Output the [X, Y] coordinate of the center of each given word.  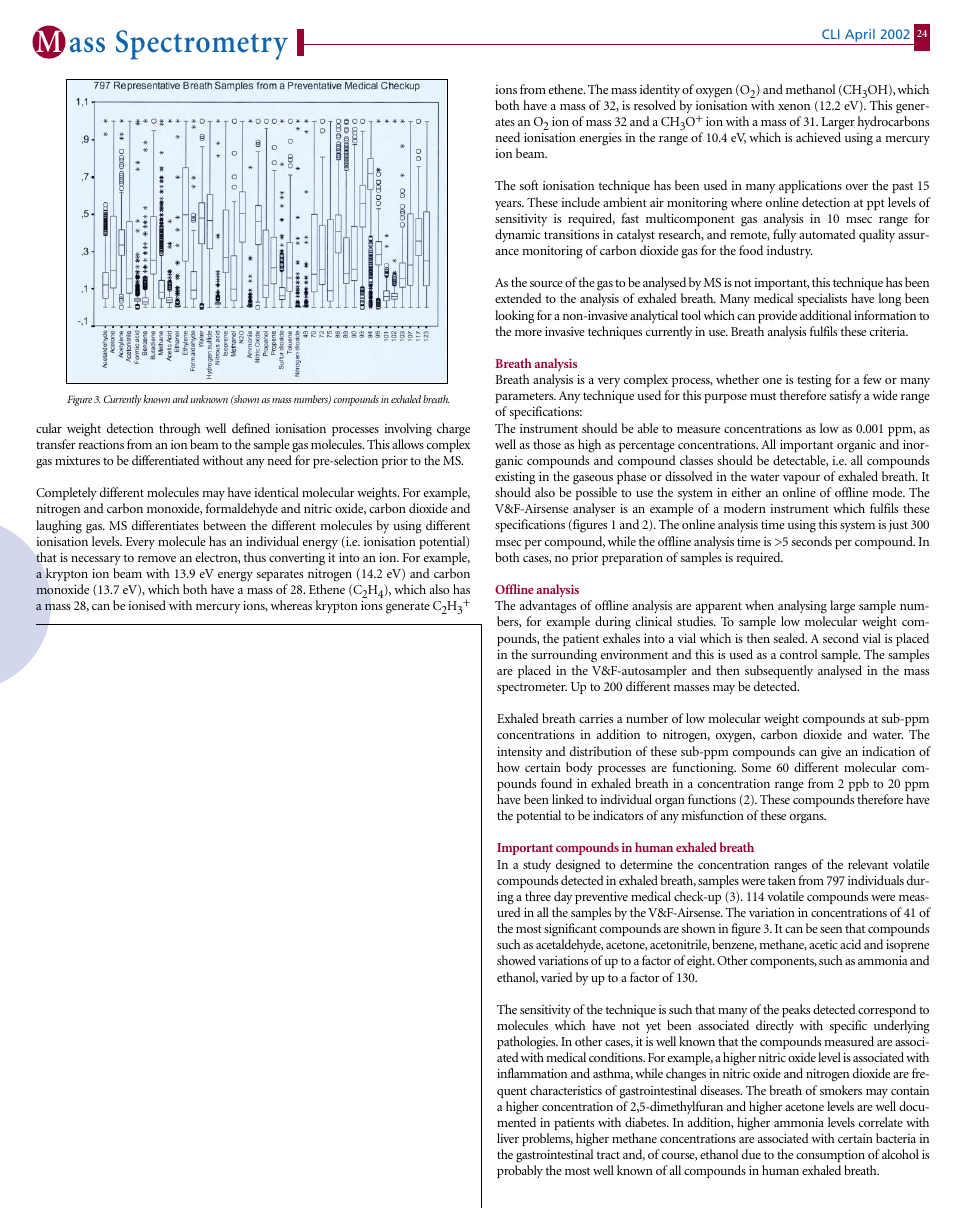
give [831, 753]
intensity [519, 752]
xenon [794, 107]
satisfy [845, 396]
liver [508, 1138]
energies [601, 139]
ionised [147, 605]
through [180, 430]
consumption [830, 1156]
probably [520, 1171]
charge [453, 430]
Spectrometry [201, 45]
